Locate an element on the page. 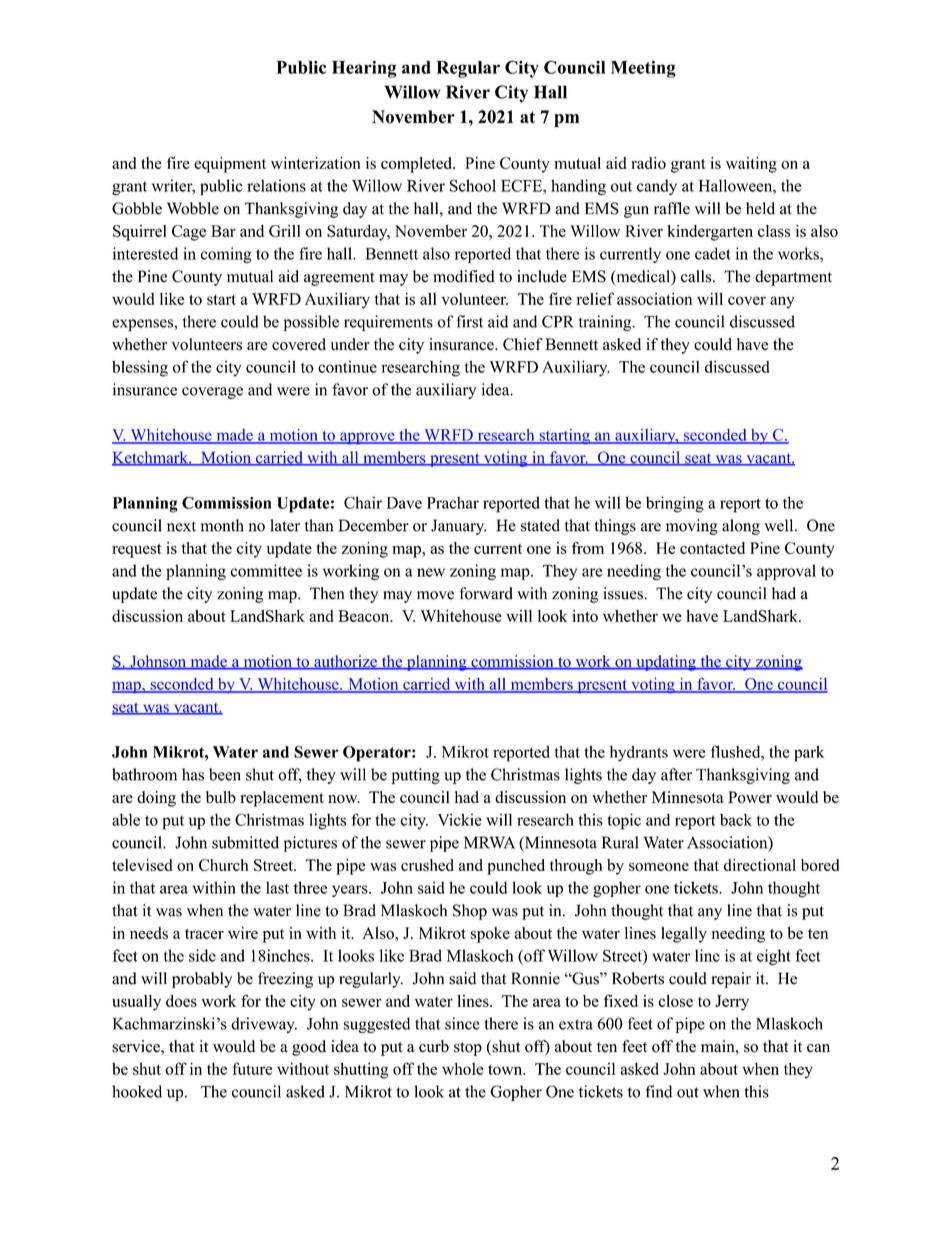 The width and height of the document is (952, 1233). completed is located at coordinates (417, 165).
